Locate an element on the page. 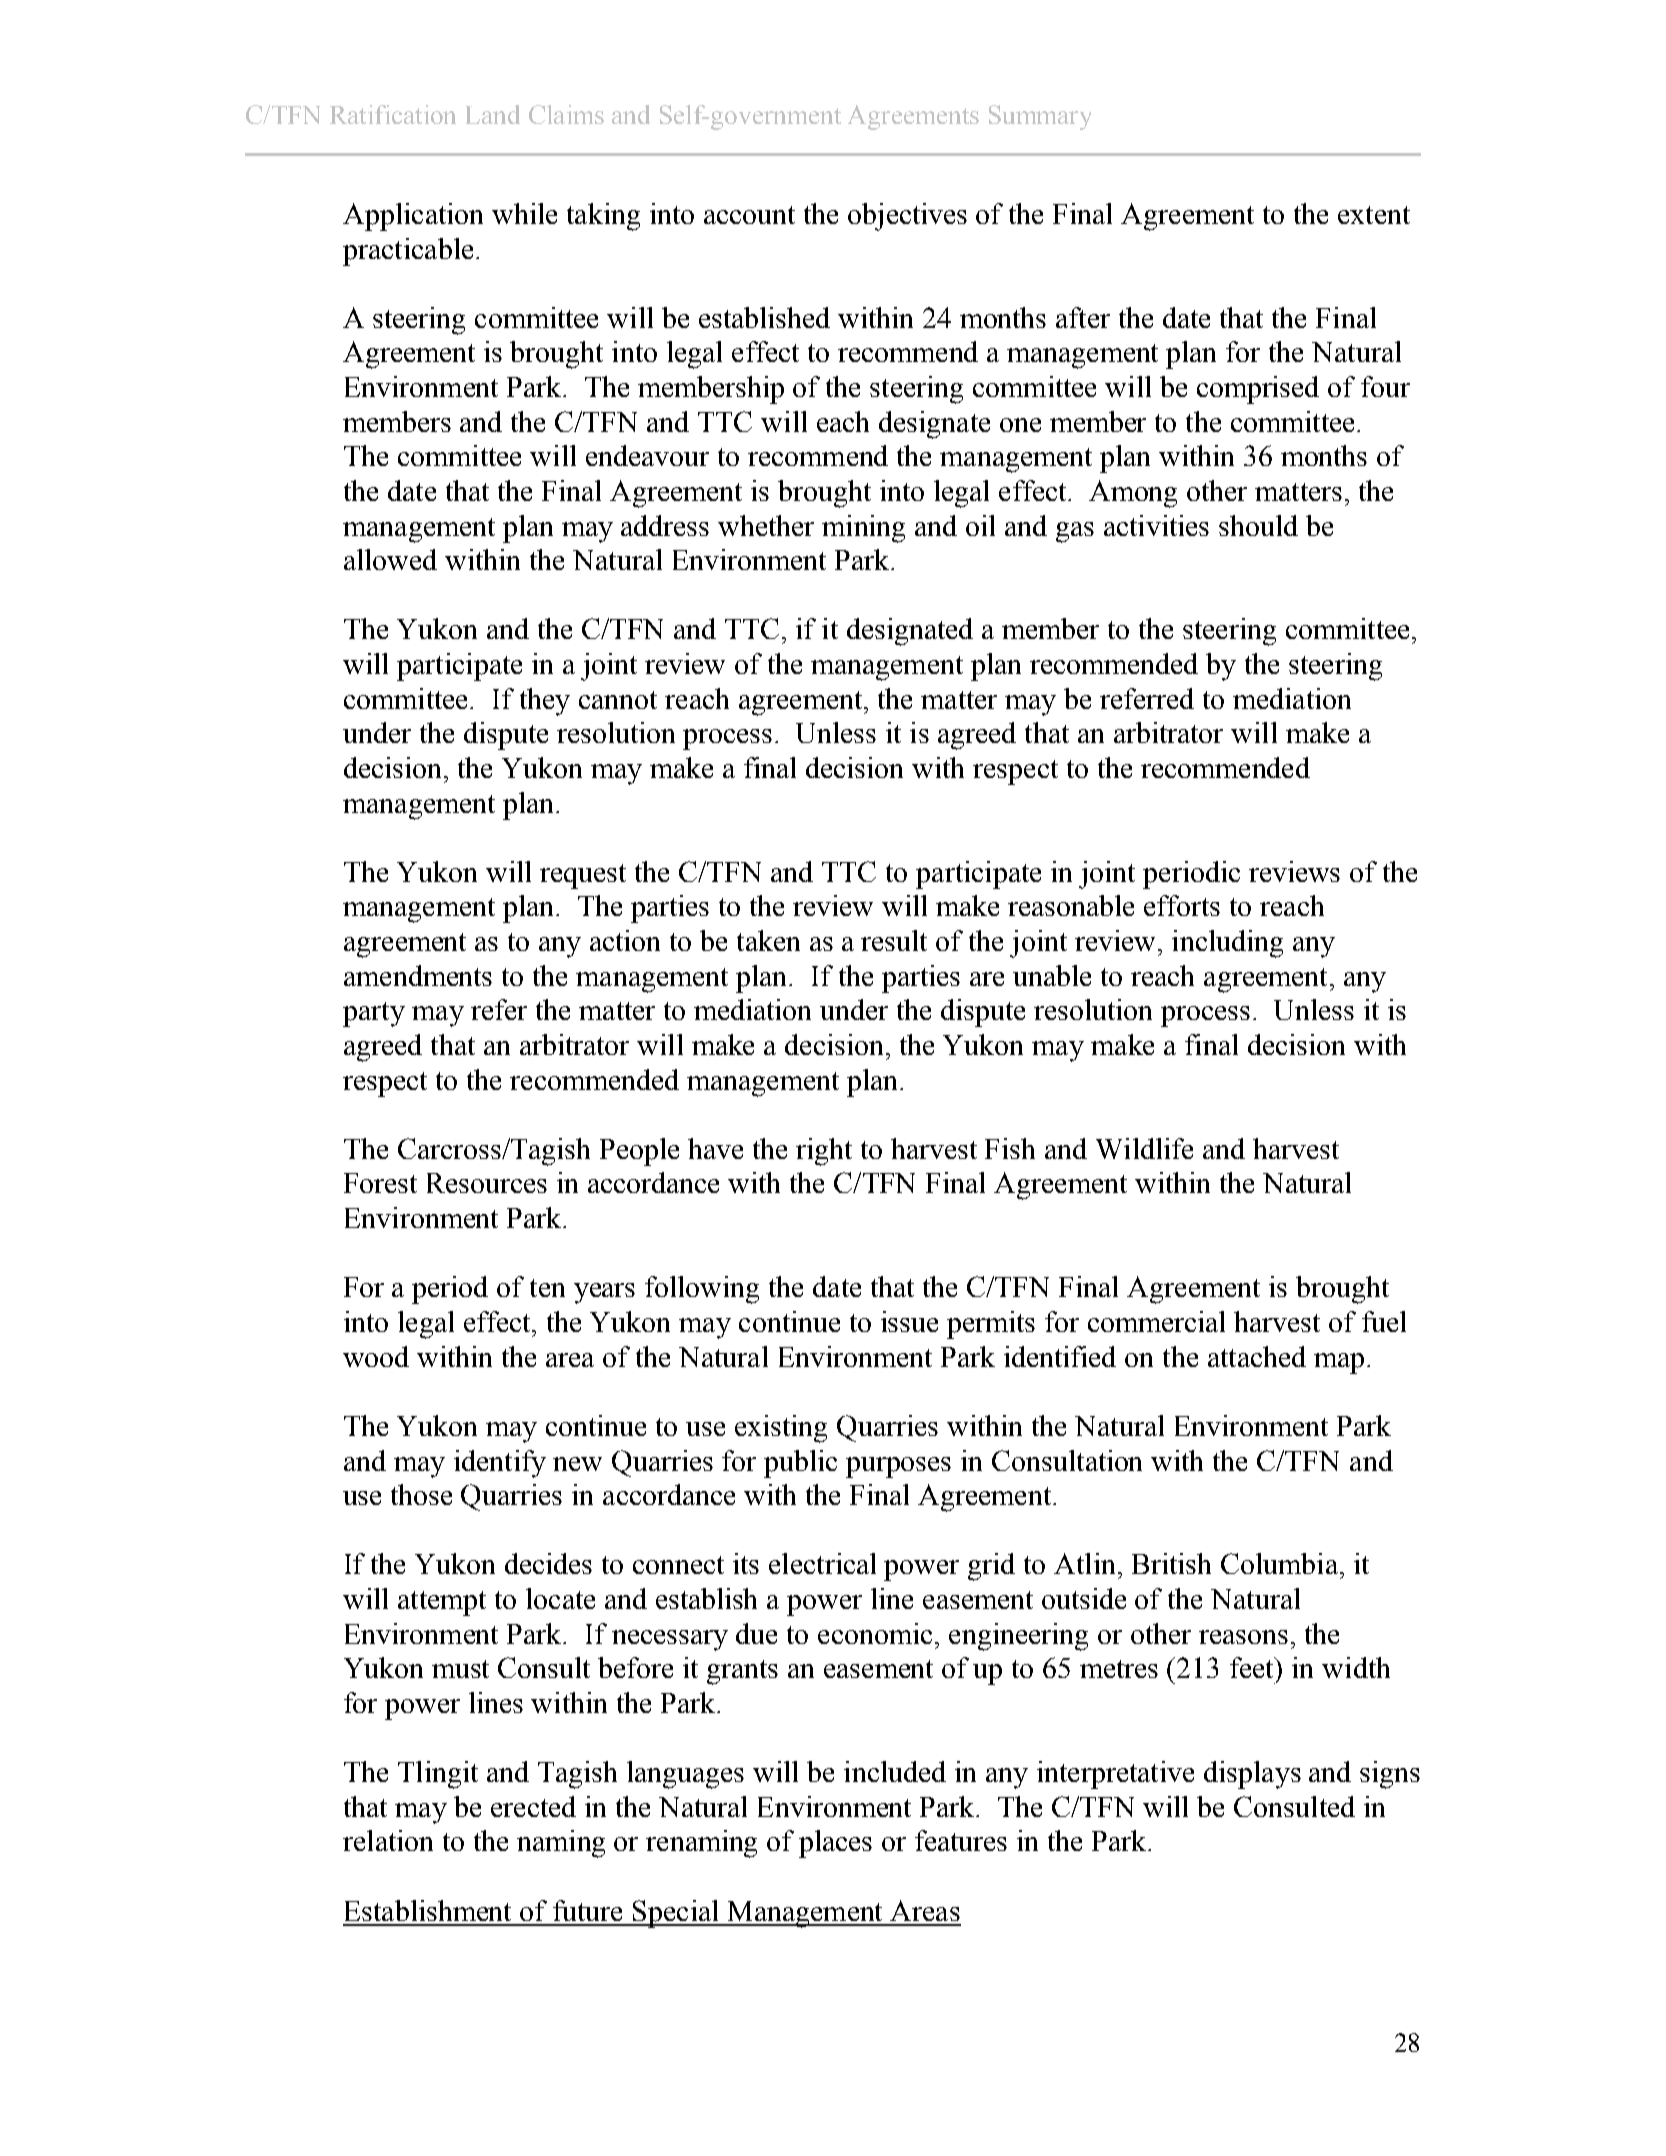 Image resolution: width=1666 pixels, height=2156 pixels. result is located at coordinates (894, 940).
